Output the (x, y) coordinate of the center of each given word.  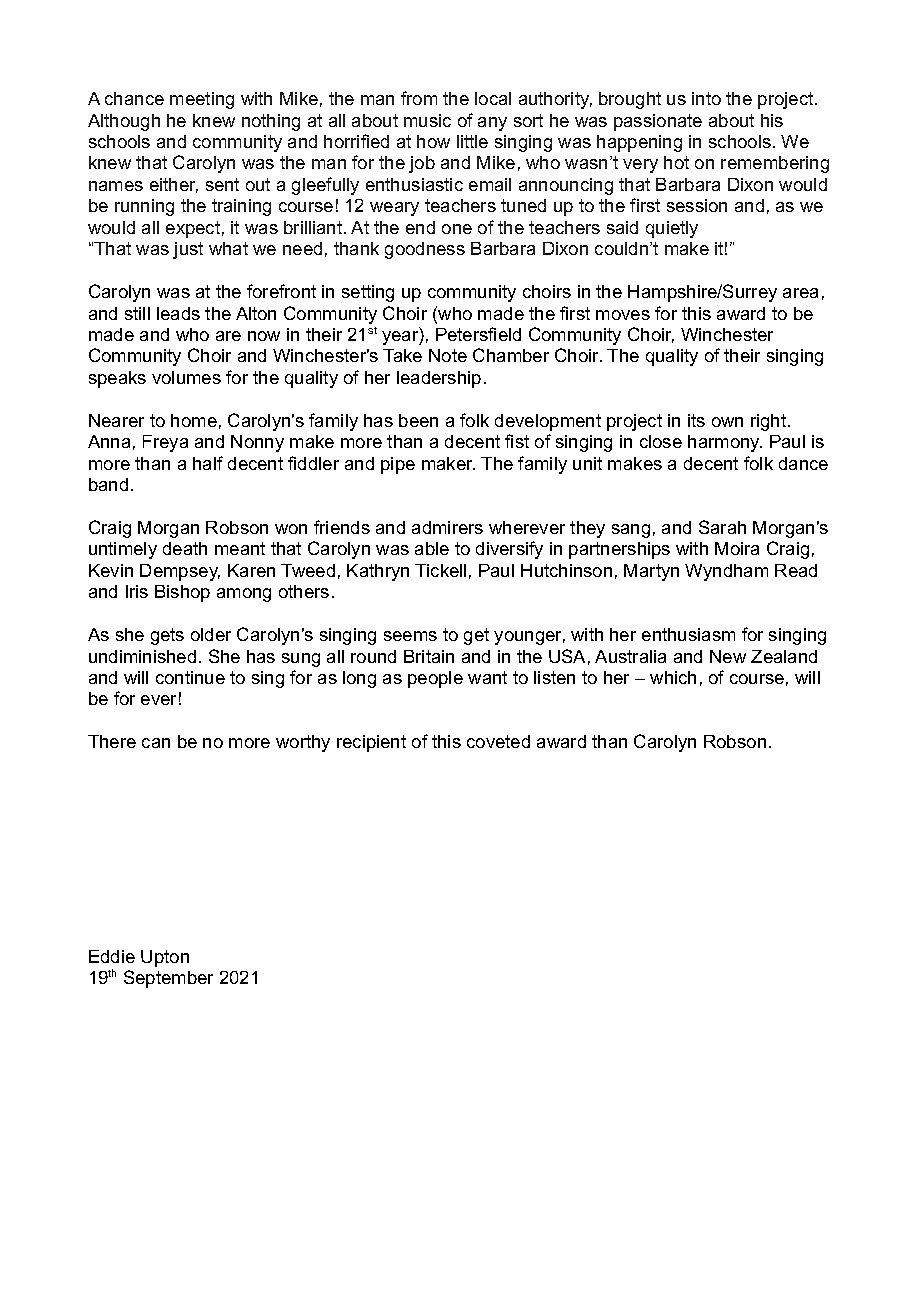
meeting (202, 100)
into (706, 98)
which (673, 677)
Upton (165, 958)
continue (190, 677)
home (194, 420)
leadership (439, 379)
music (427, 120)
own (727, 422)
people (435, 679)
